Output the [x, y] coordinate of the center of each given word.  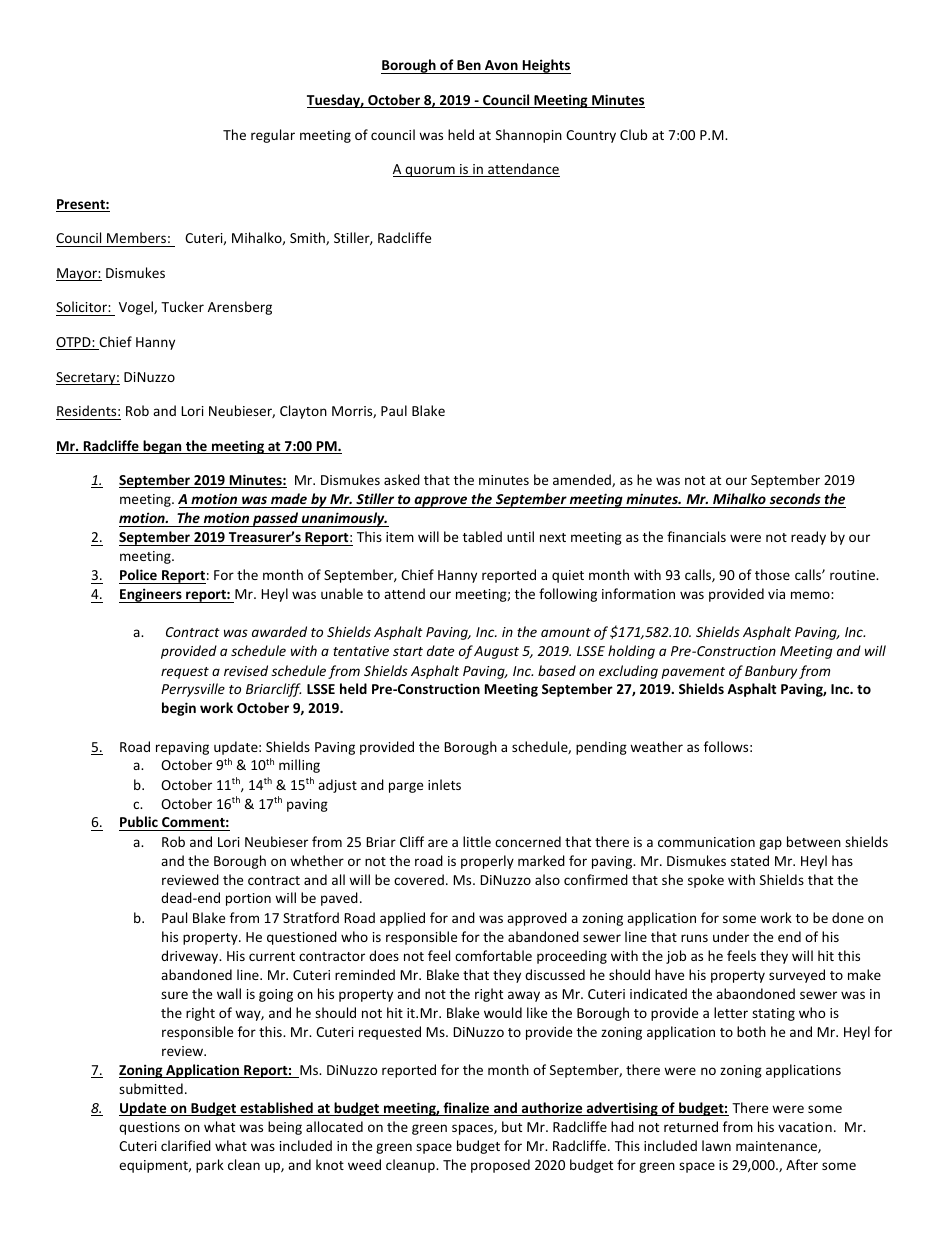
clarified [186, 1145]
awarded [279, 631]
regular [273, 136]
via [776, 594]
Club [633, 134]
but [512, 1126]
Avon [501, 67]
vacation [805, 1127]
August [496, 652]
